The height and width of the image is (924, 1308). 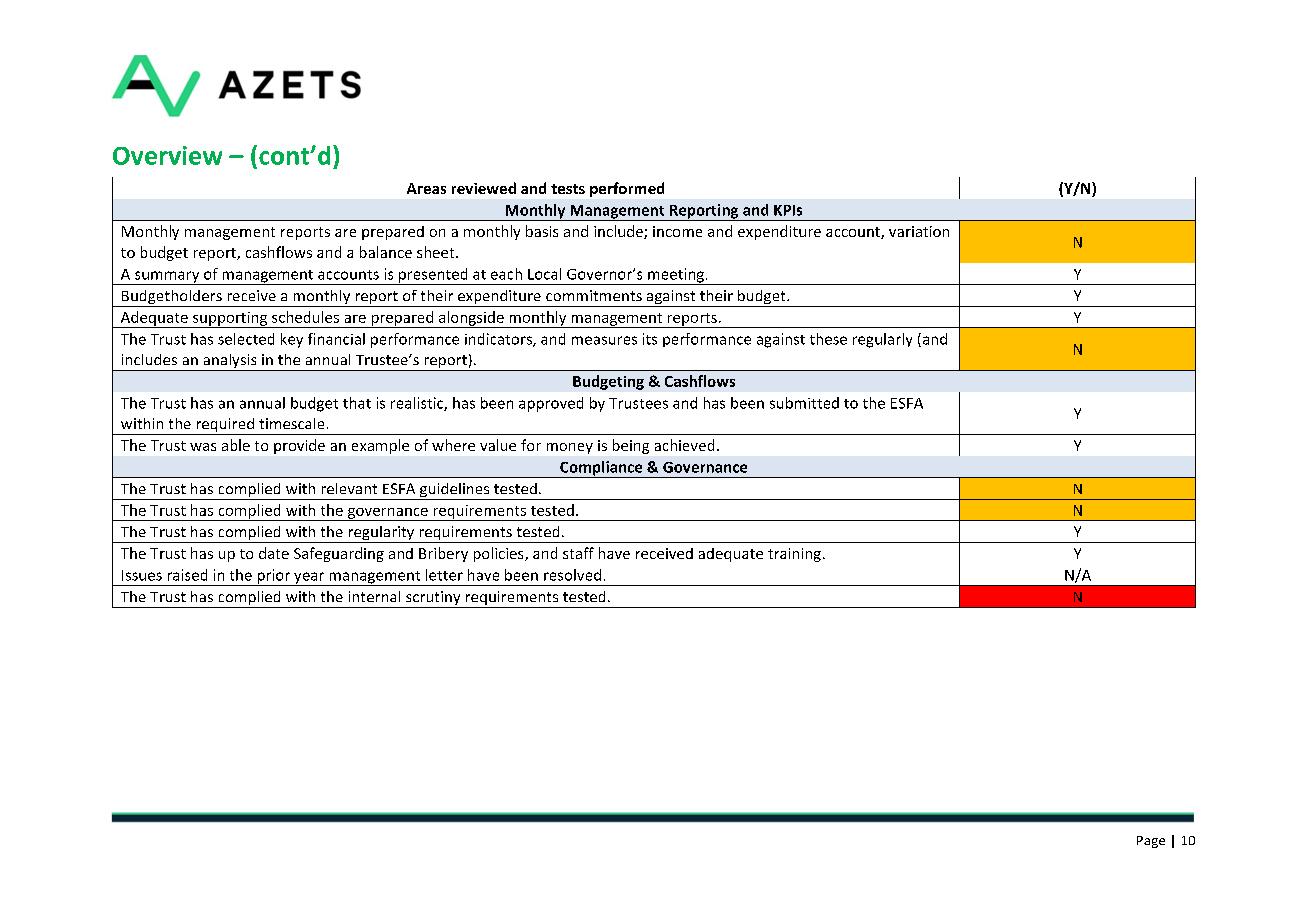 What do you see at coordinates (1151, 842) in the image?
I see `Page` at bounding box center [1151, 842].
